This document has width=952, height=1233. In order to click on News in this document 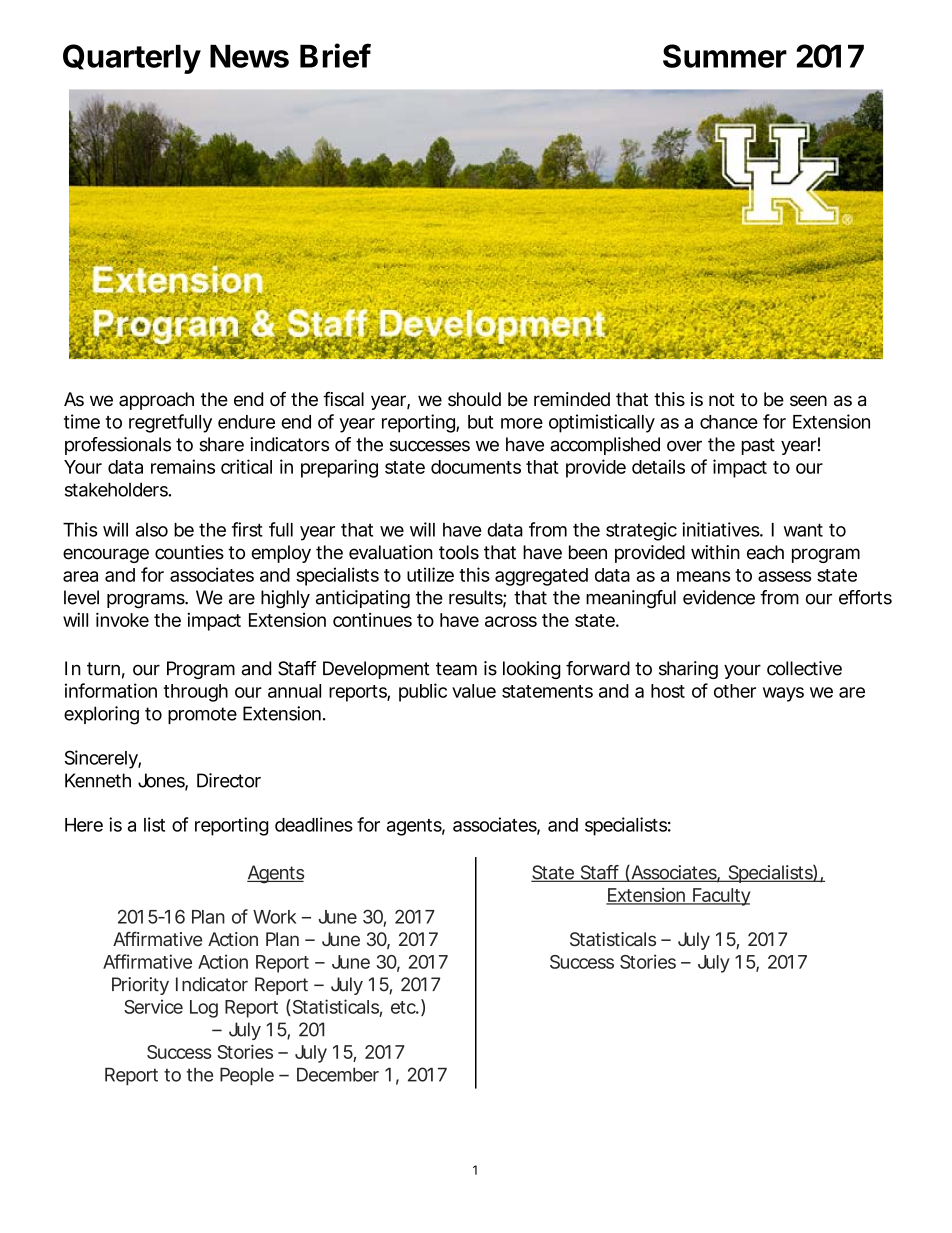, I will do `click(249, 56)`.
